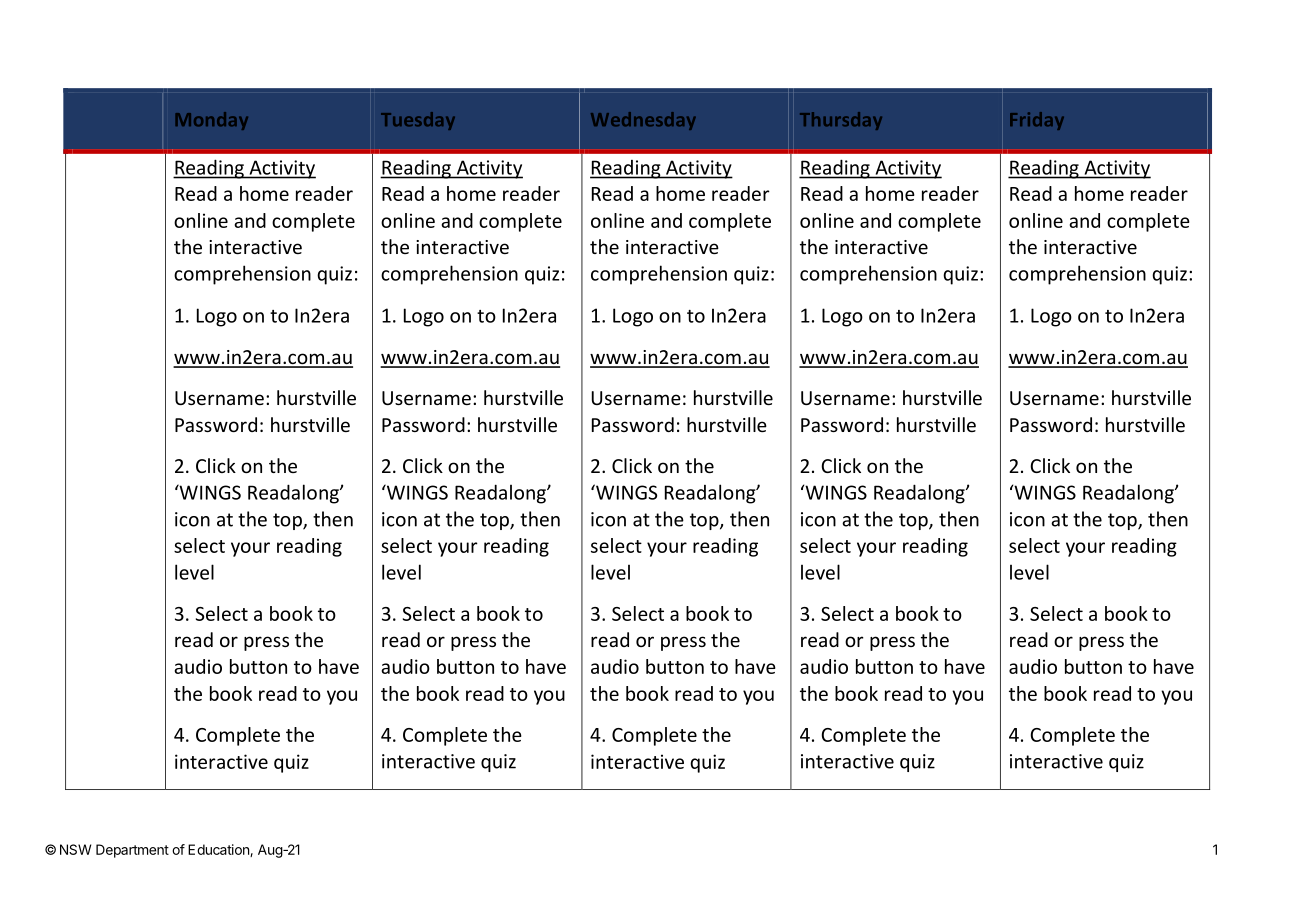  Describe the element at coordinates (219, 850) in the screenshot. I see `Education` at that location.
